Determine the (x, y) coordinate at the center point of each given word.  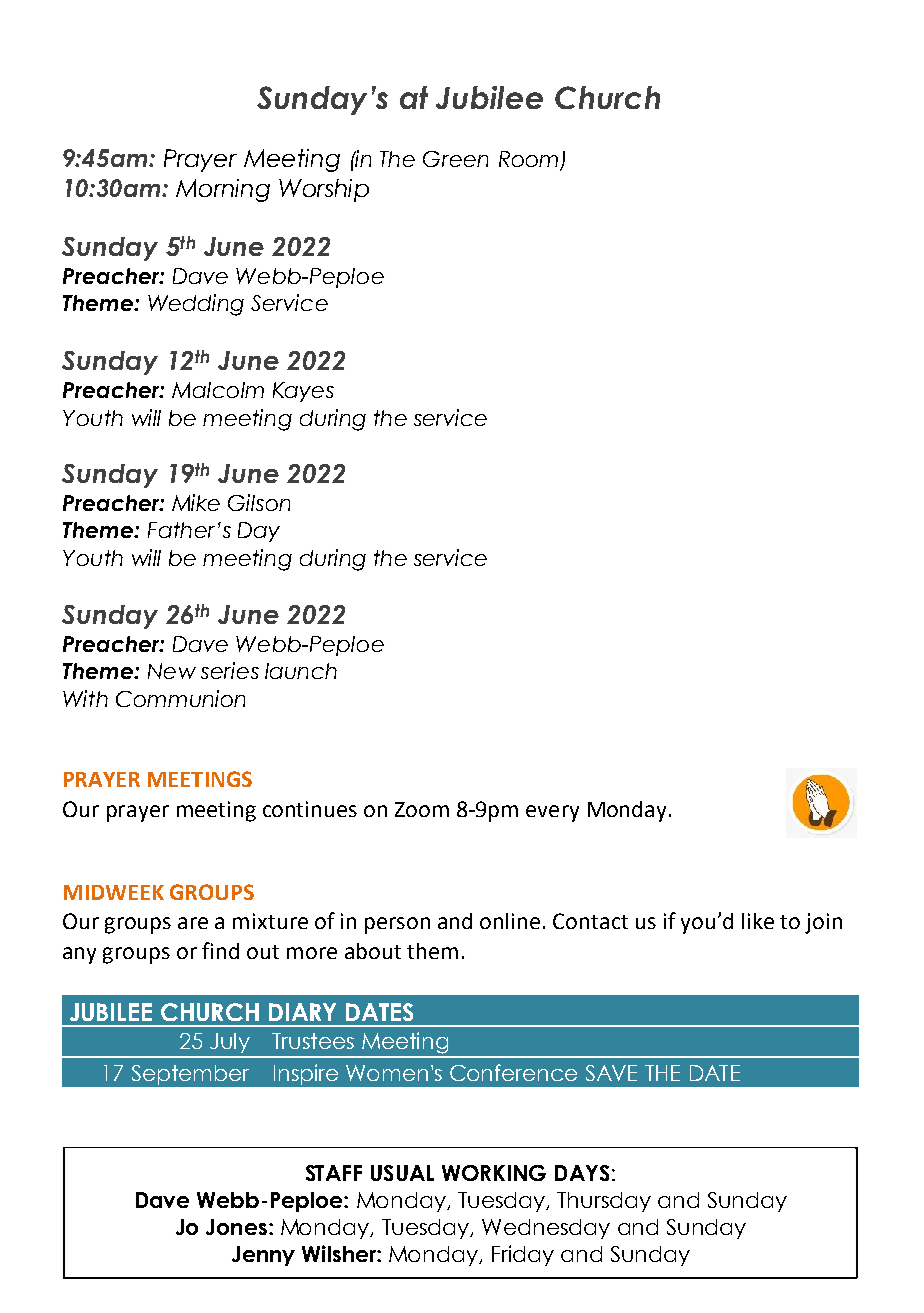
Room (530, 160)
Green (455, 159)
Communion (180, 698)
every (552, 813)
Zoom (422, 809)
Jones (236, 1227)
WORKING (494, 1173)
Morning (223, 190)
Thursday (604, 1202)
